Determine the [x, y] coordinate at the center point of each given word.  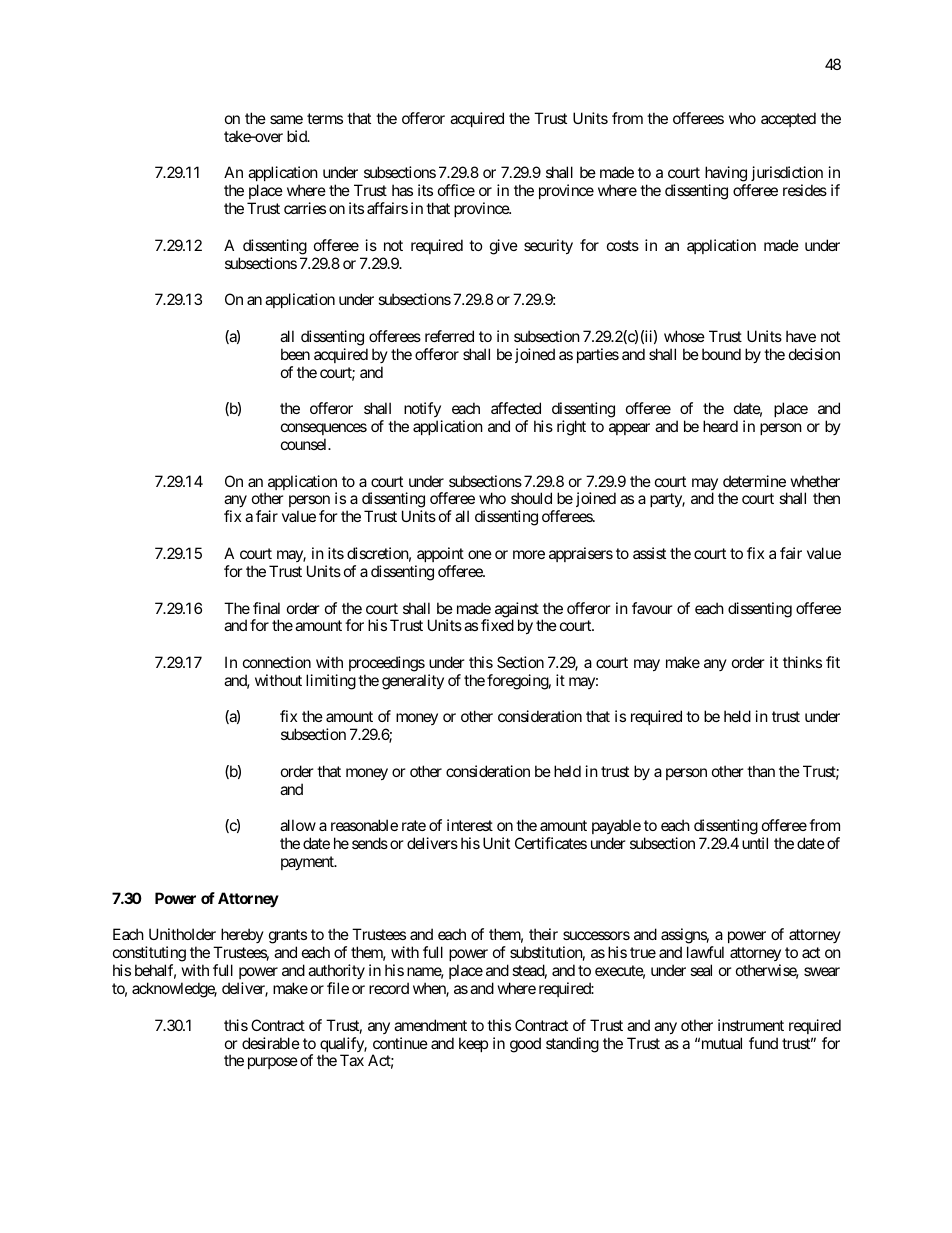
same [286, 119]
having [727, 175]
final [266, 608]
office [456, 190]
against [517, 611]
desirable [271, 1043]
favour [652, 608]
